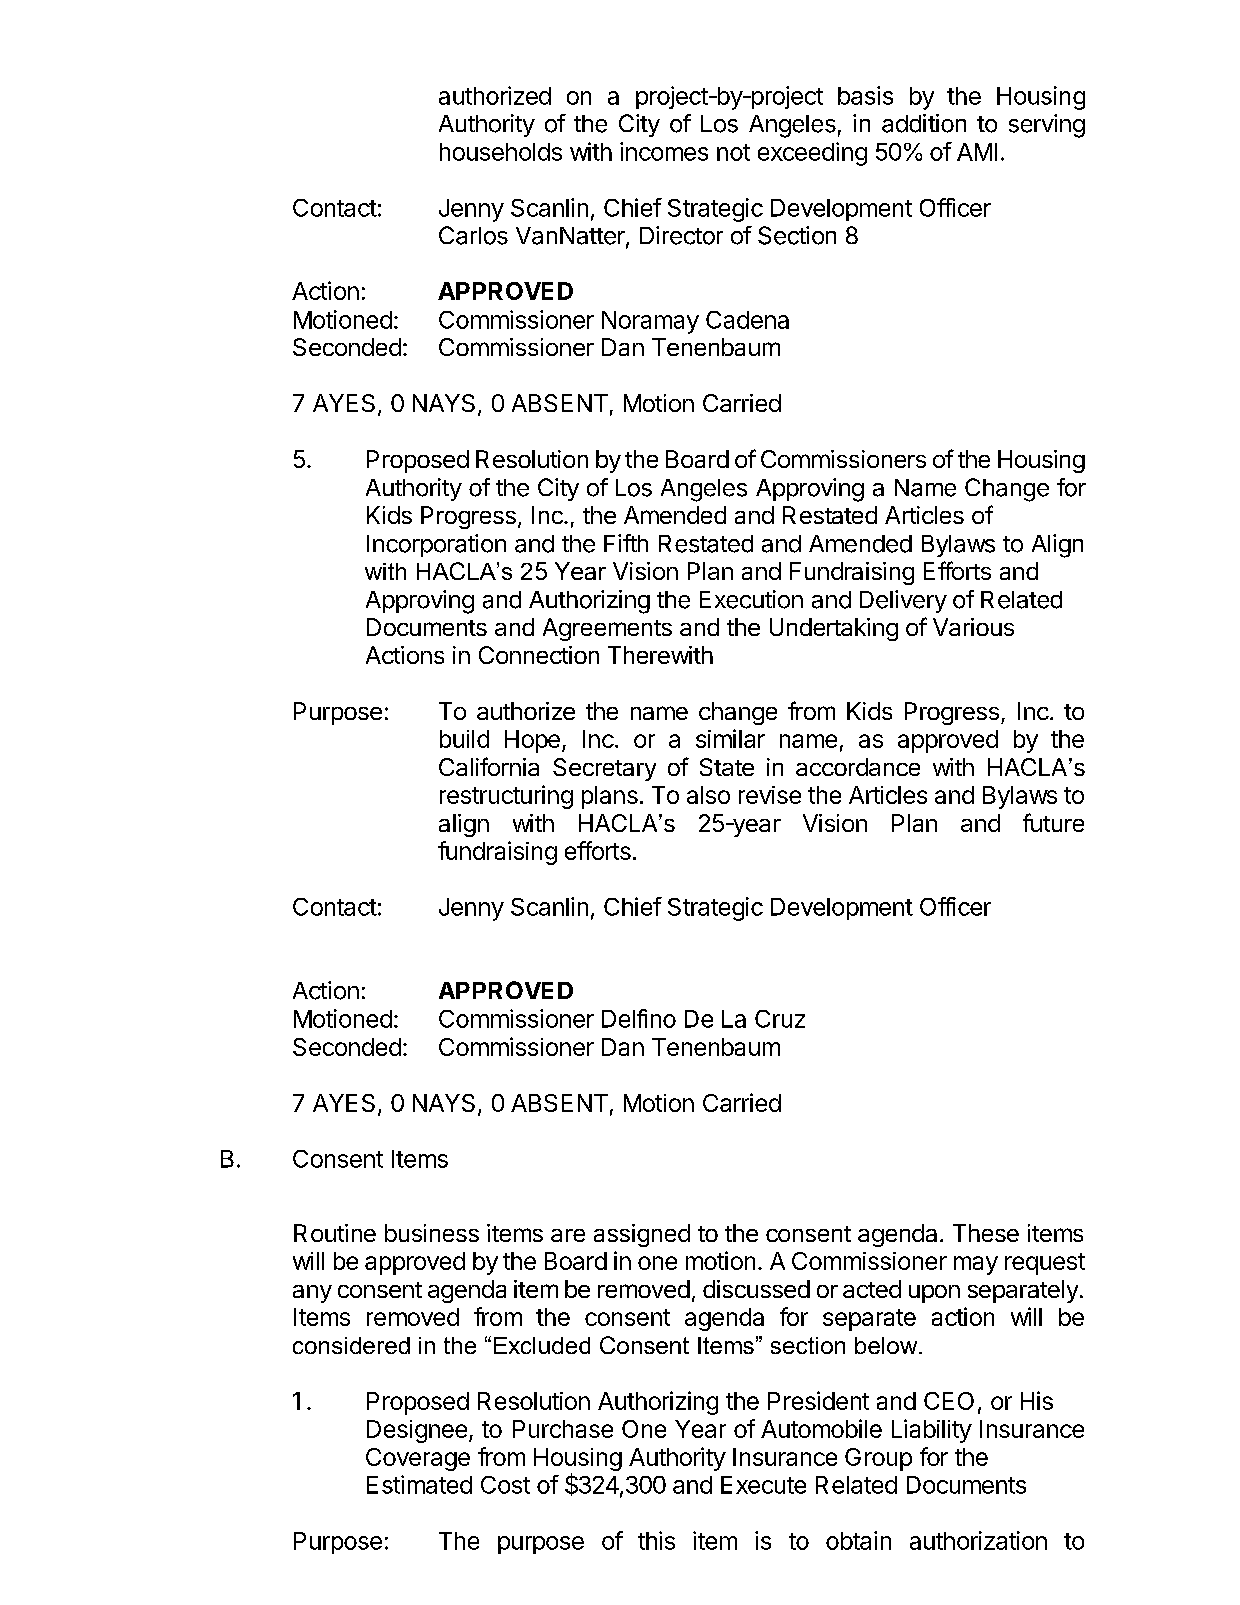 This screenshot has height=1605, width=1240. What do you see at coordinates (501, 152) in the screenshot?
I see `households` at bounding box center [501, 152].
